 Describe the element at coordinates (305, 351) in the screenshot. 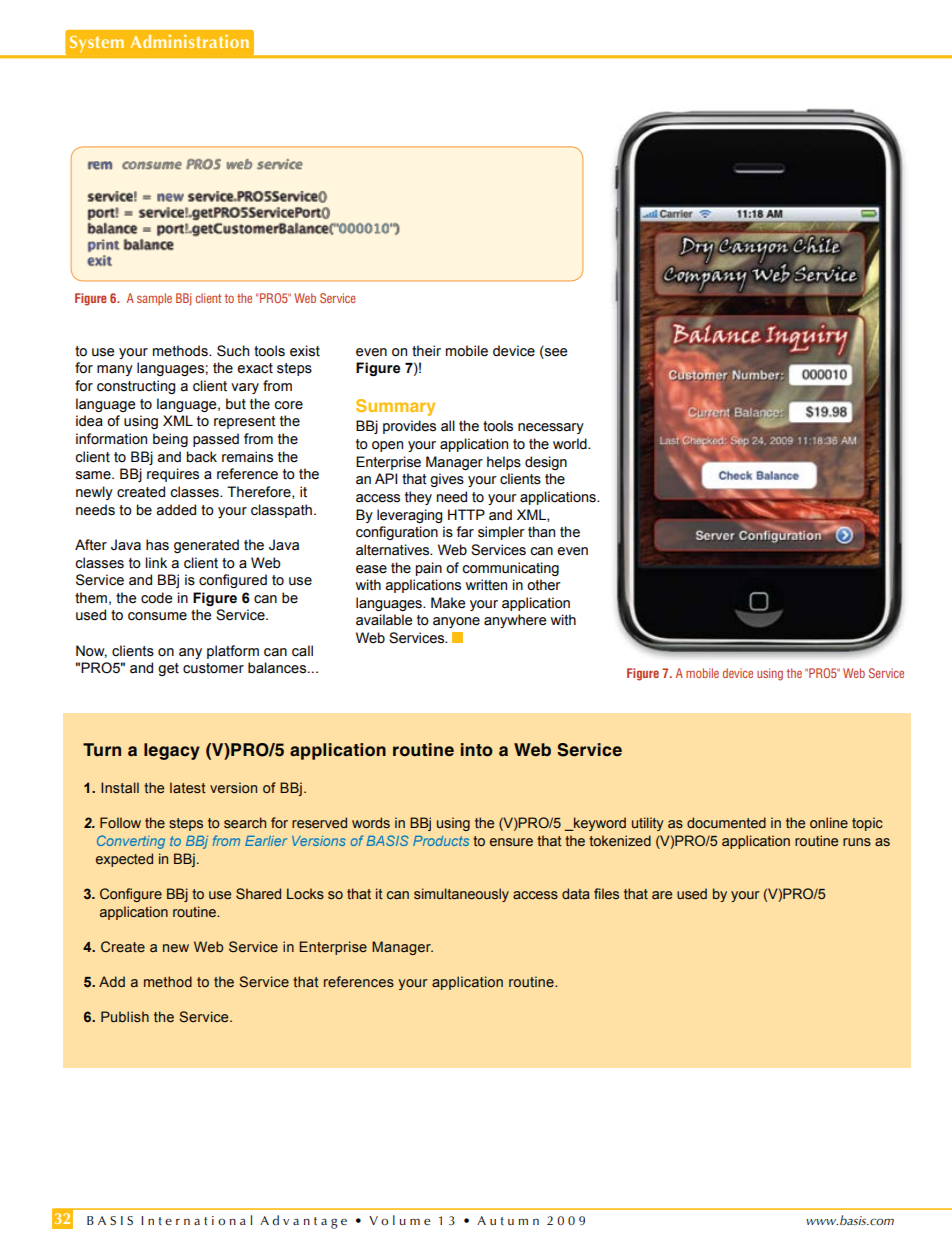

I see `exist` at that location.
